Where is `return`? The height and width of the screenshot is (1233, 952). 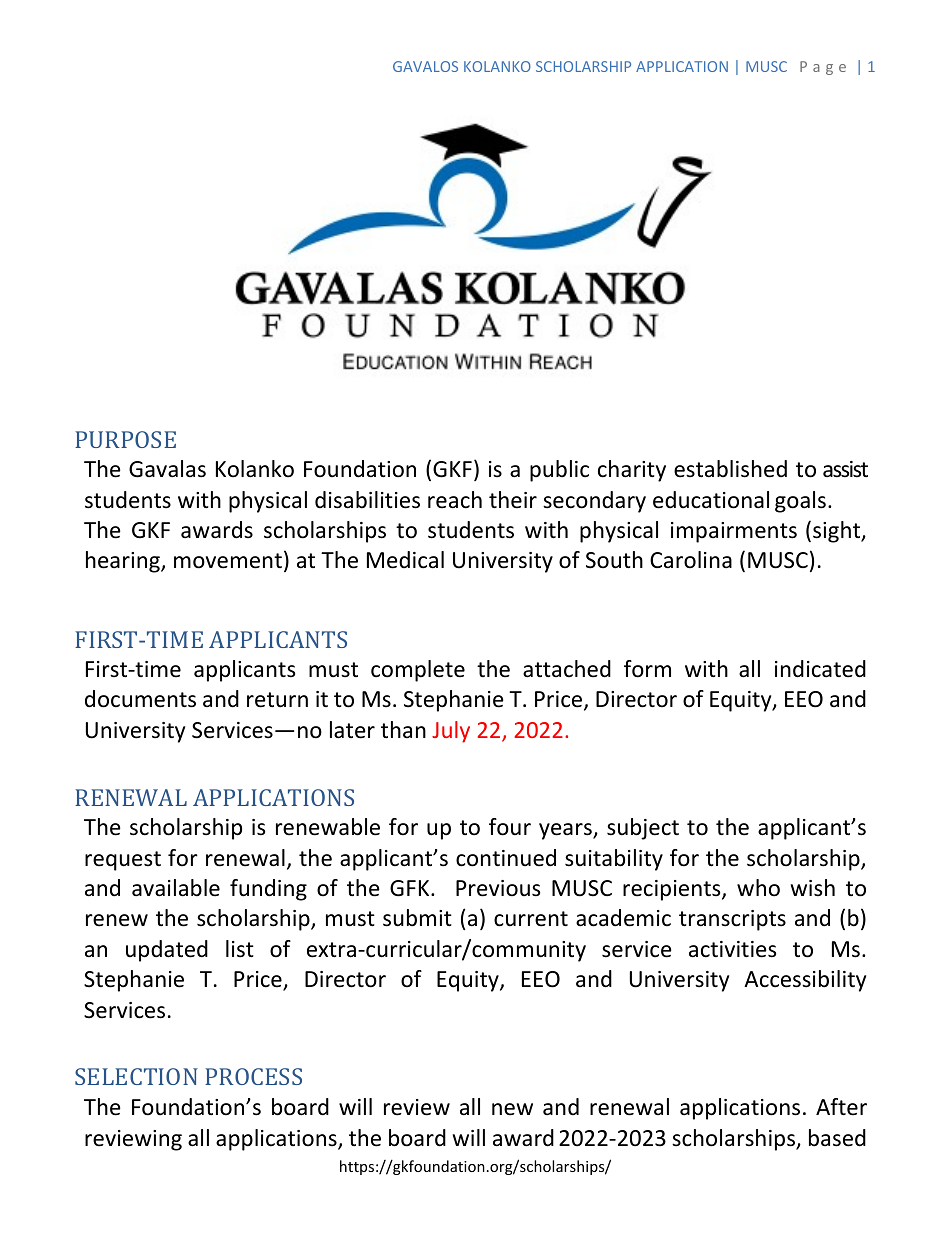 return is located at coordinates (277, 700).
